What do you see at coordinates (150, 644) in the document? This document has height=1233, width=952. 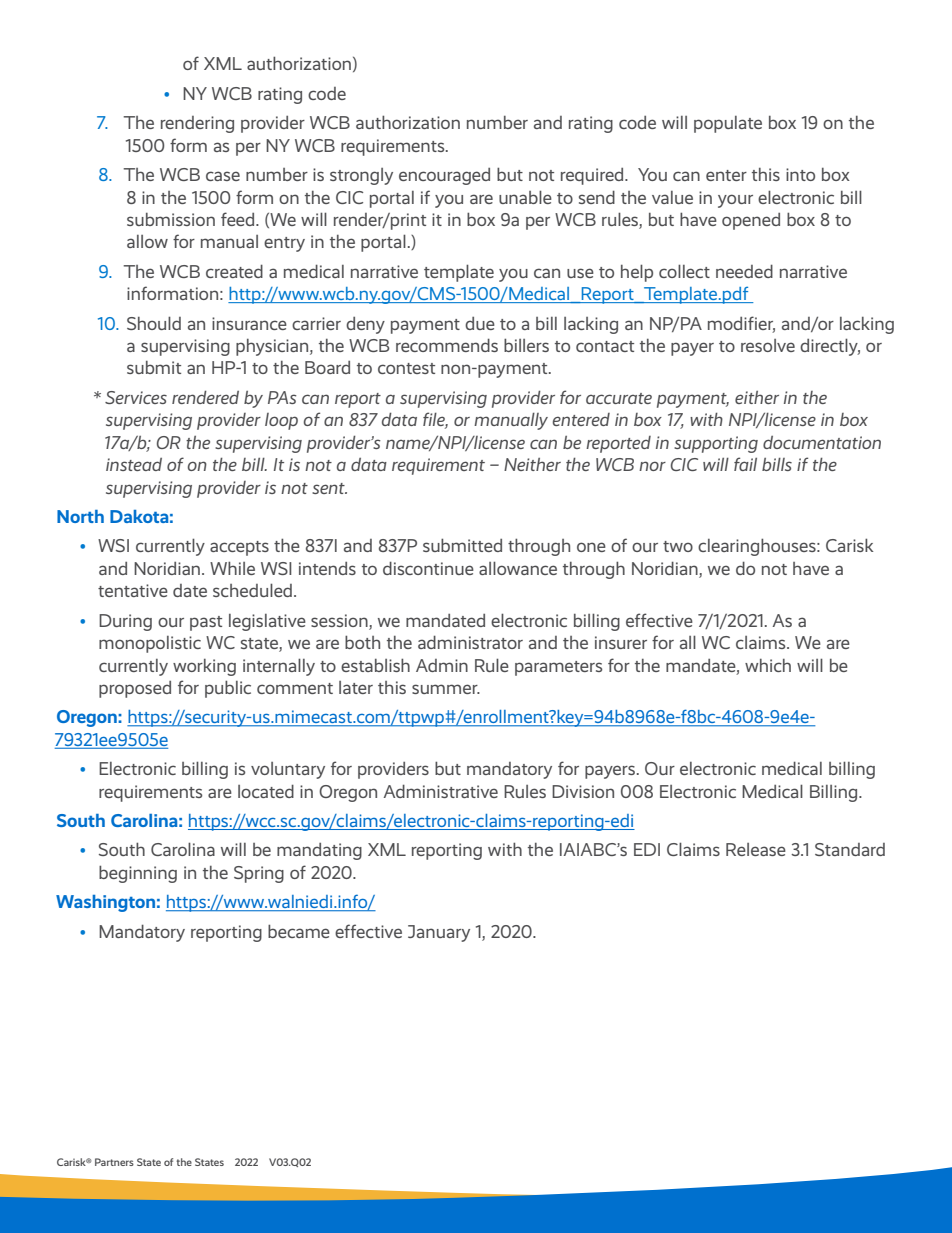 I see `monopolistic` at bounding box center [150, 644].
